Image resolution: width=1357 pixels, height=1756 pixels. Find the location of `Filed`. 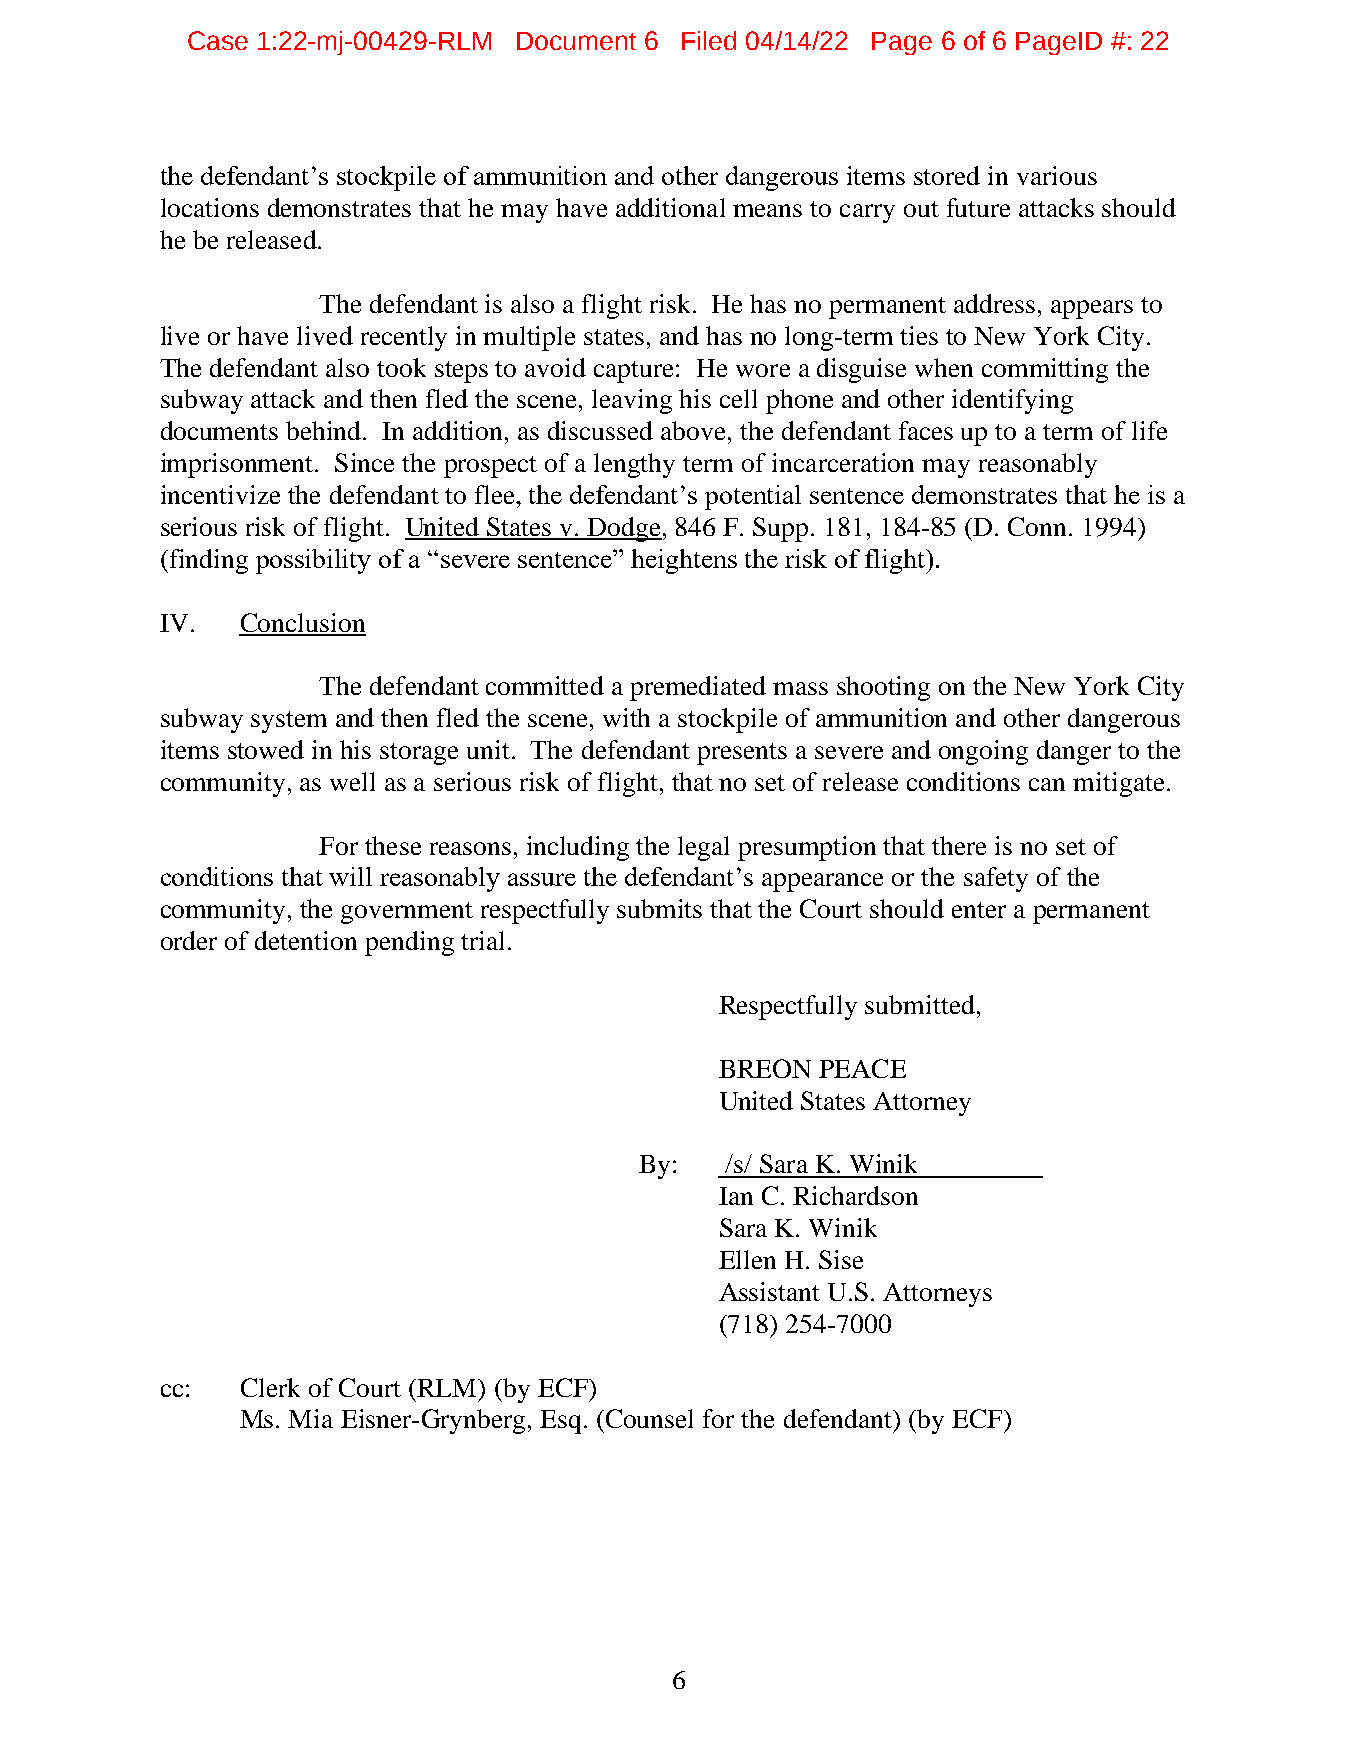

Filed is located at coordinates (709, 40).
